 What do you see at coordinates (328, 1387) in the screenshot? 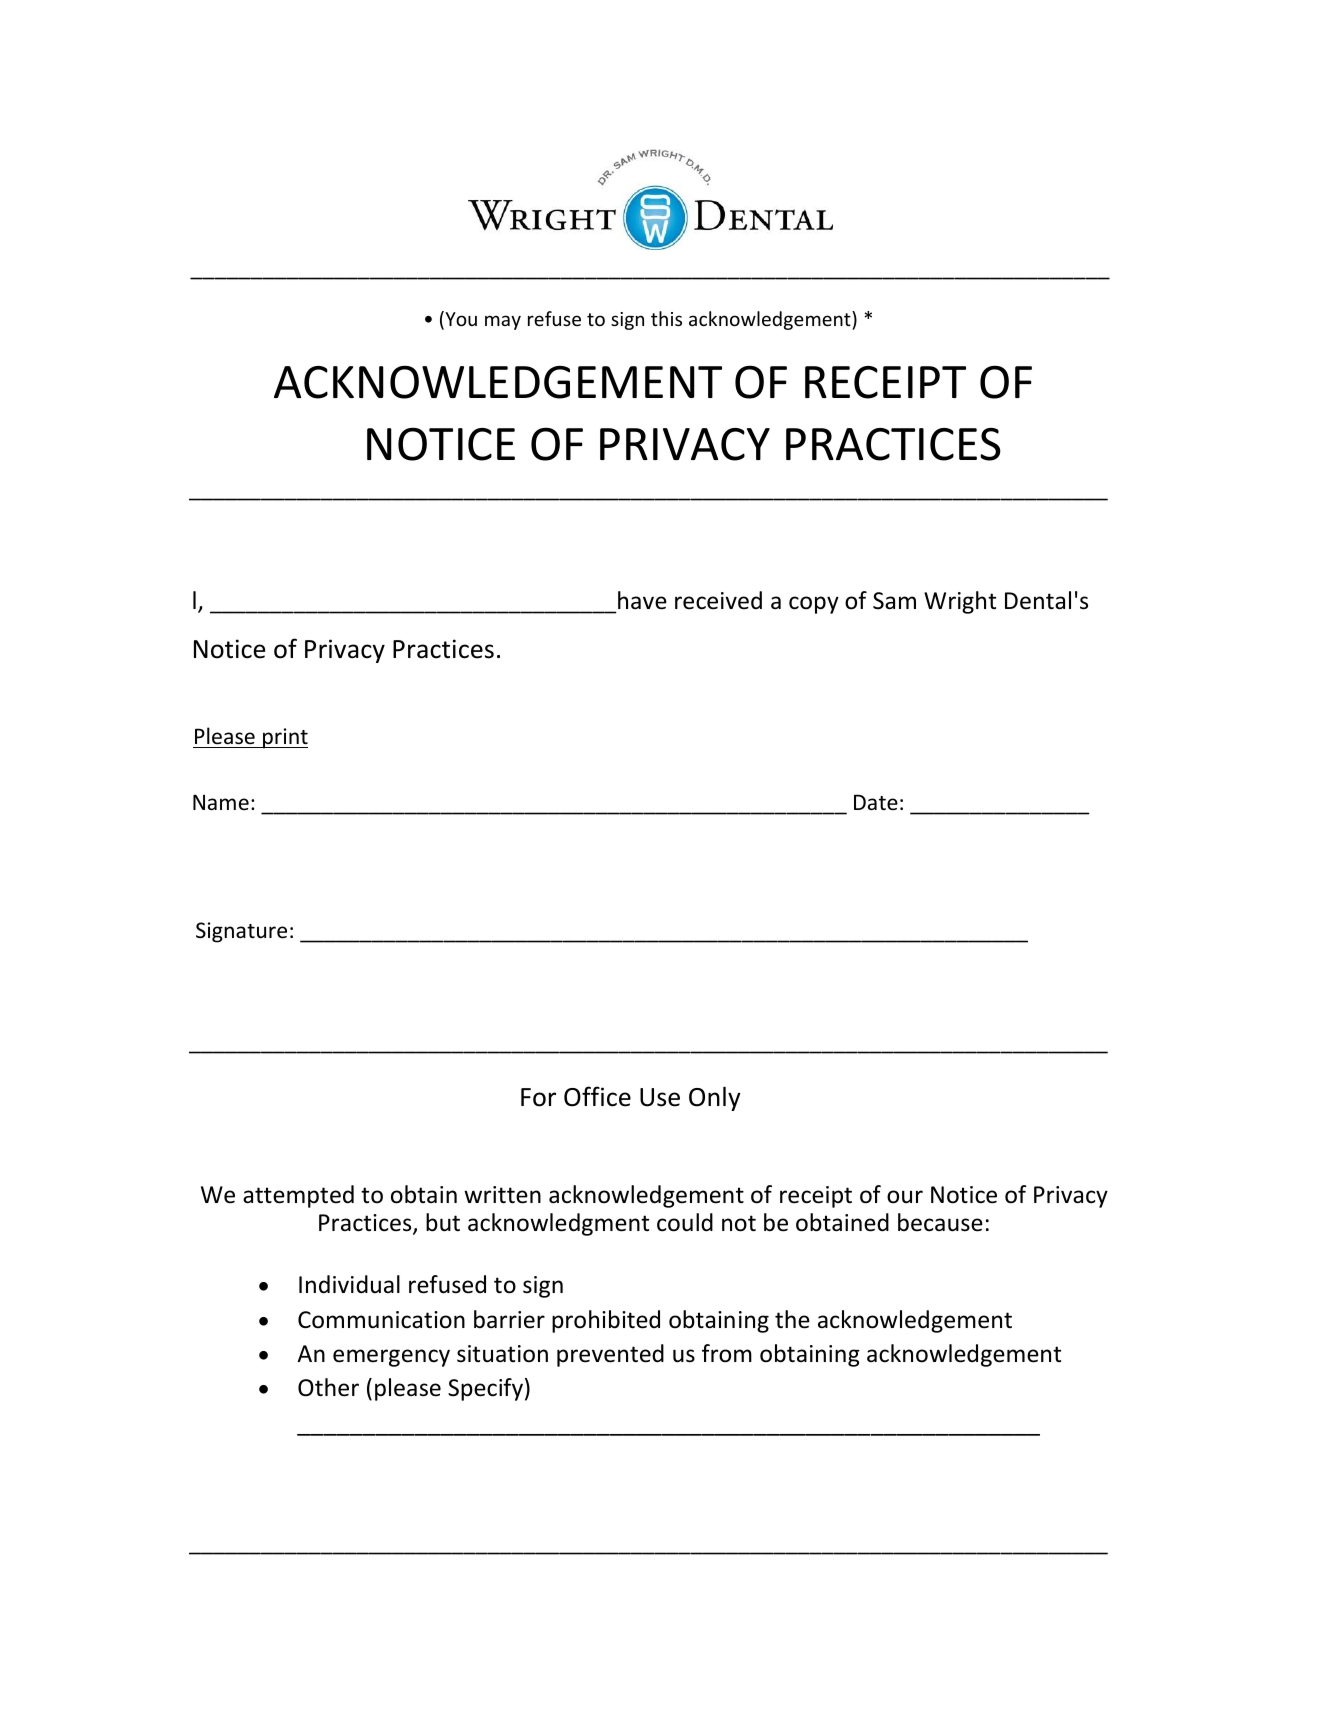
I see `Other` at bounding box center [328, 1387].
